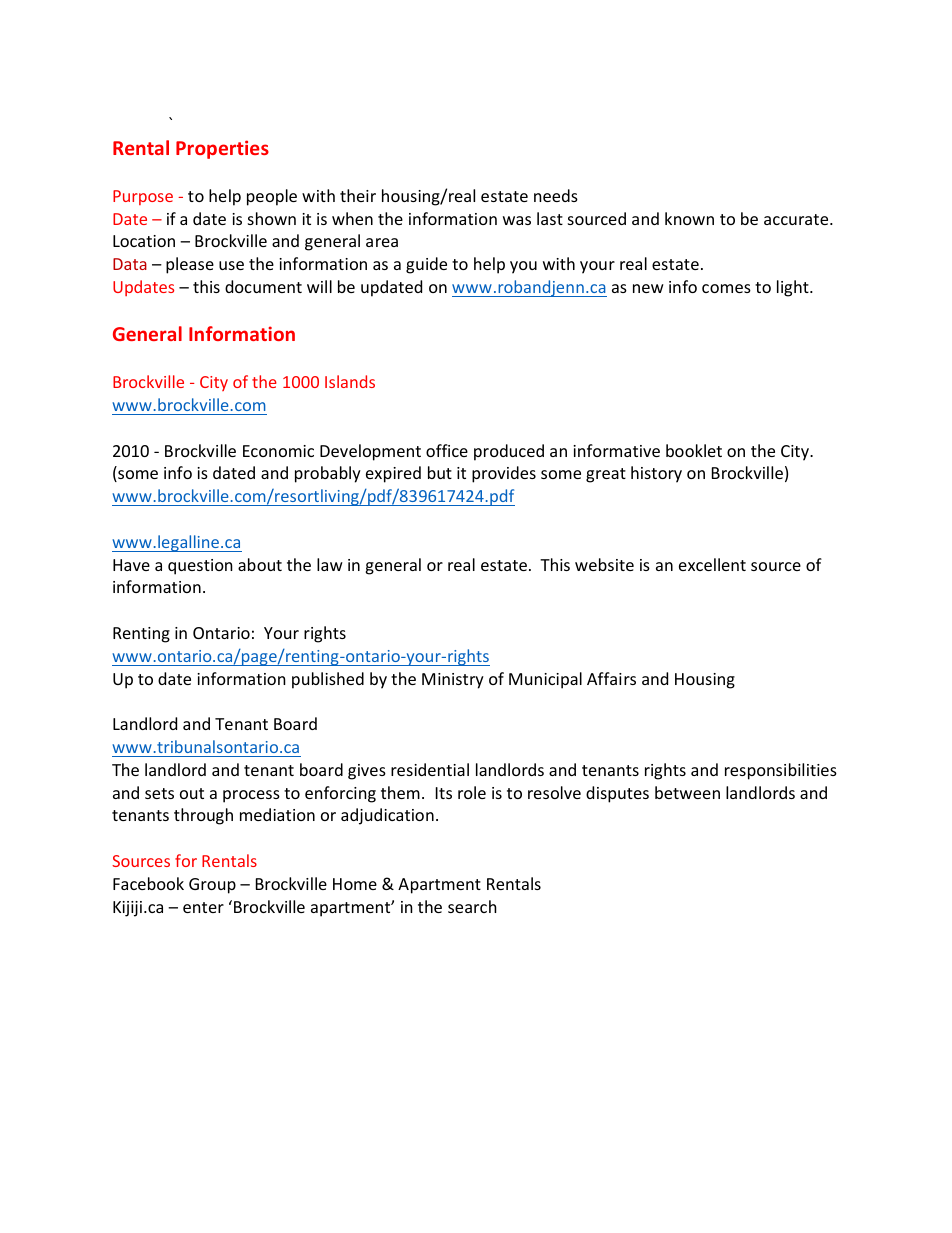 Image resolution: width=952 pixels, height=1233 pixels. I want to click on was, so click(517, 220).
